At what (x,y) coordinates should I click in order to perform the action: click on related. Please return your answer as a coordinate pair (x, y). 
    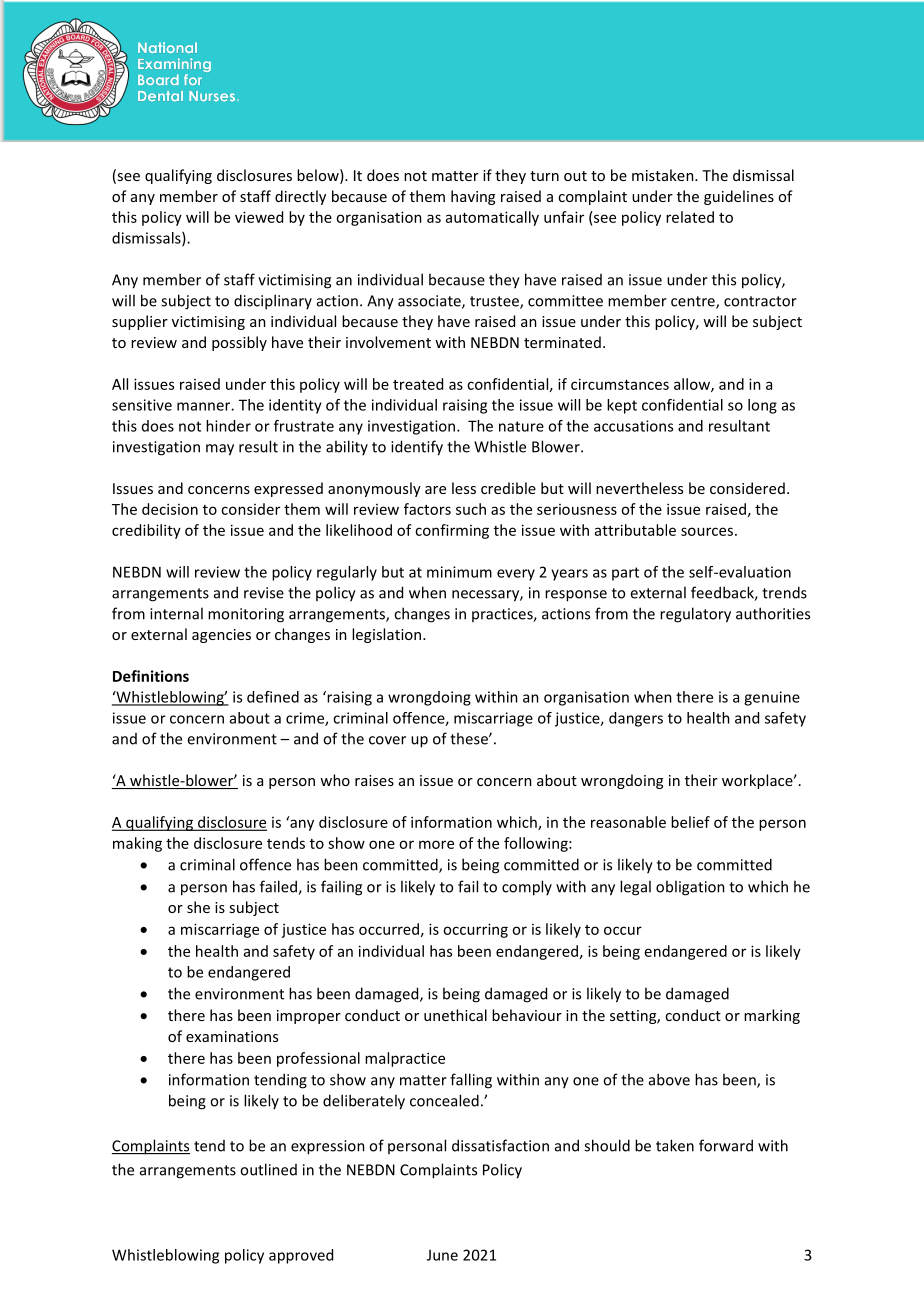
    Looking at the image, I should click on (690, 217).
